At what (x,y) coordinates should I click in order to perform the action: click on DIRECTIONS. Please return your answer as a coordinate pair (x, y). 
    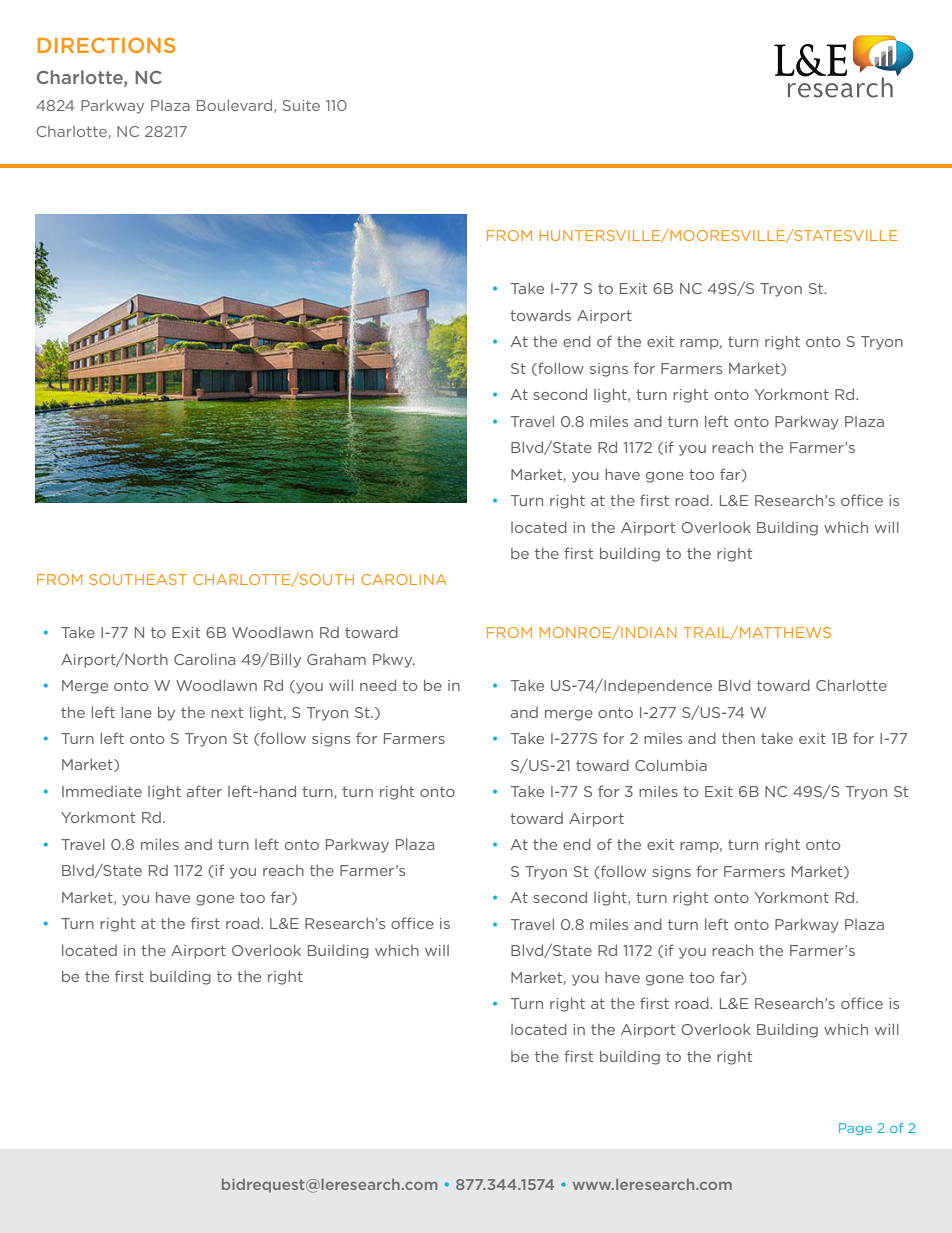
    Looking at the image, I should click on (106, 45).
